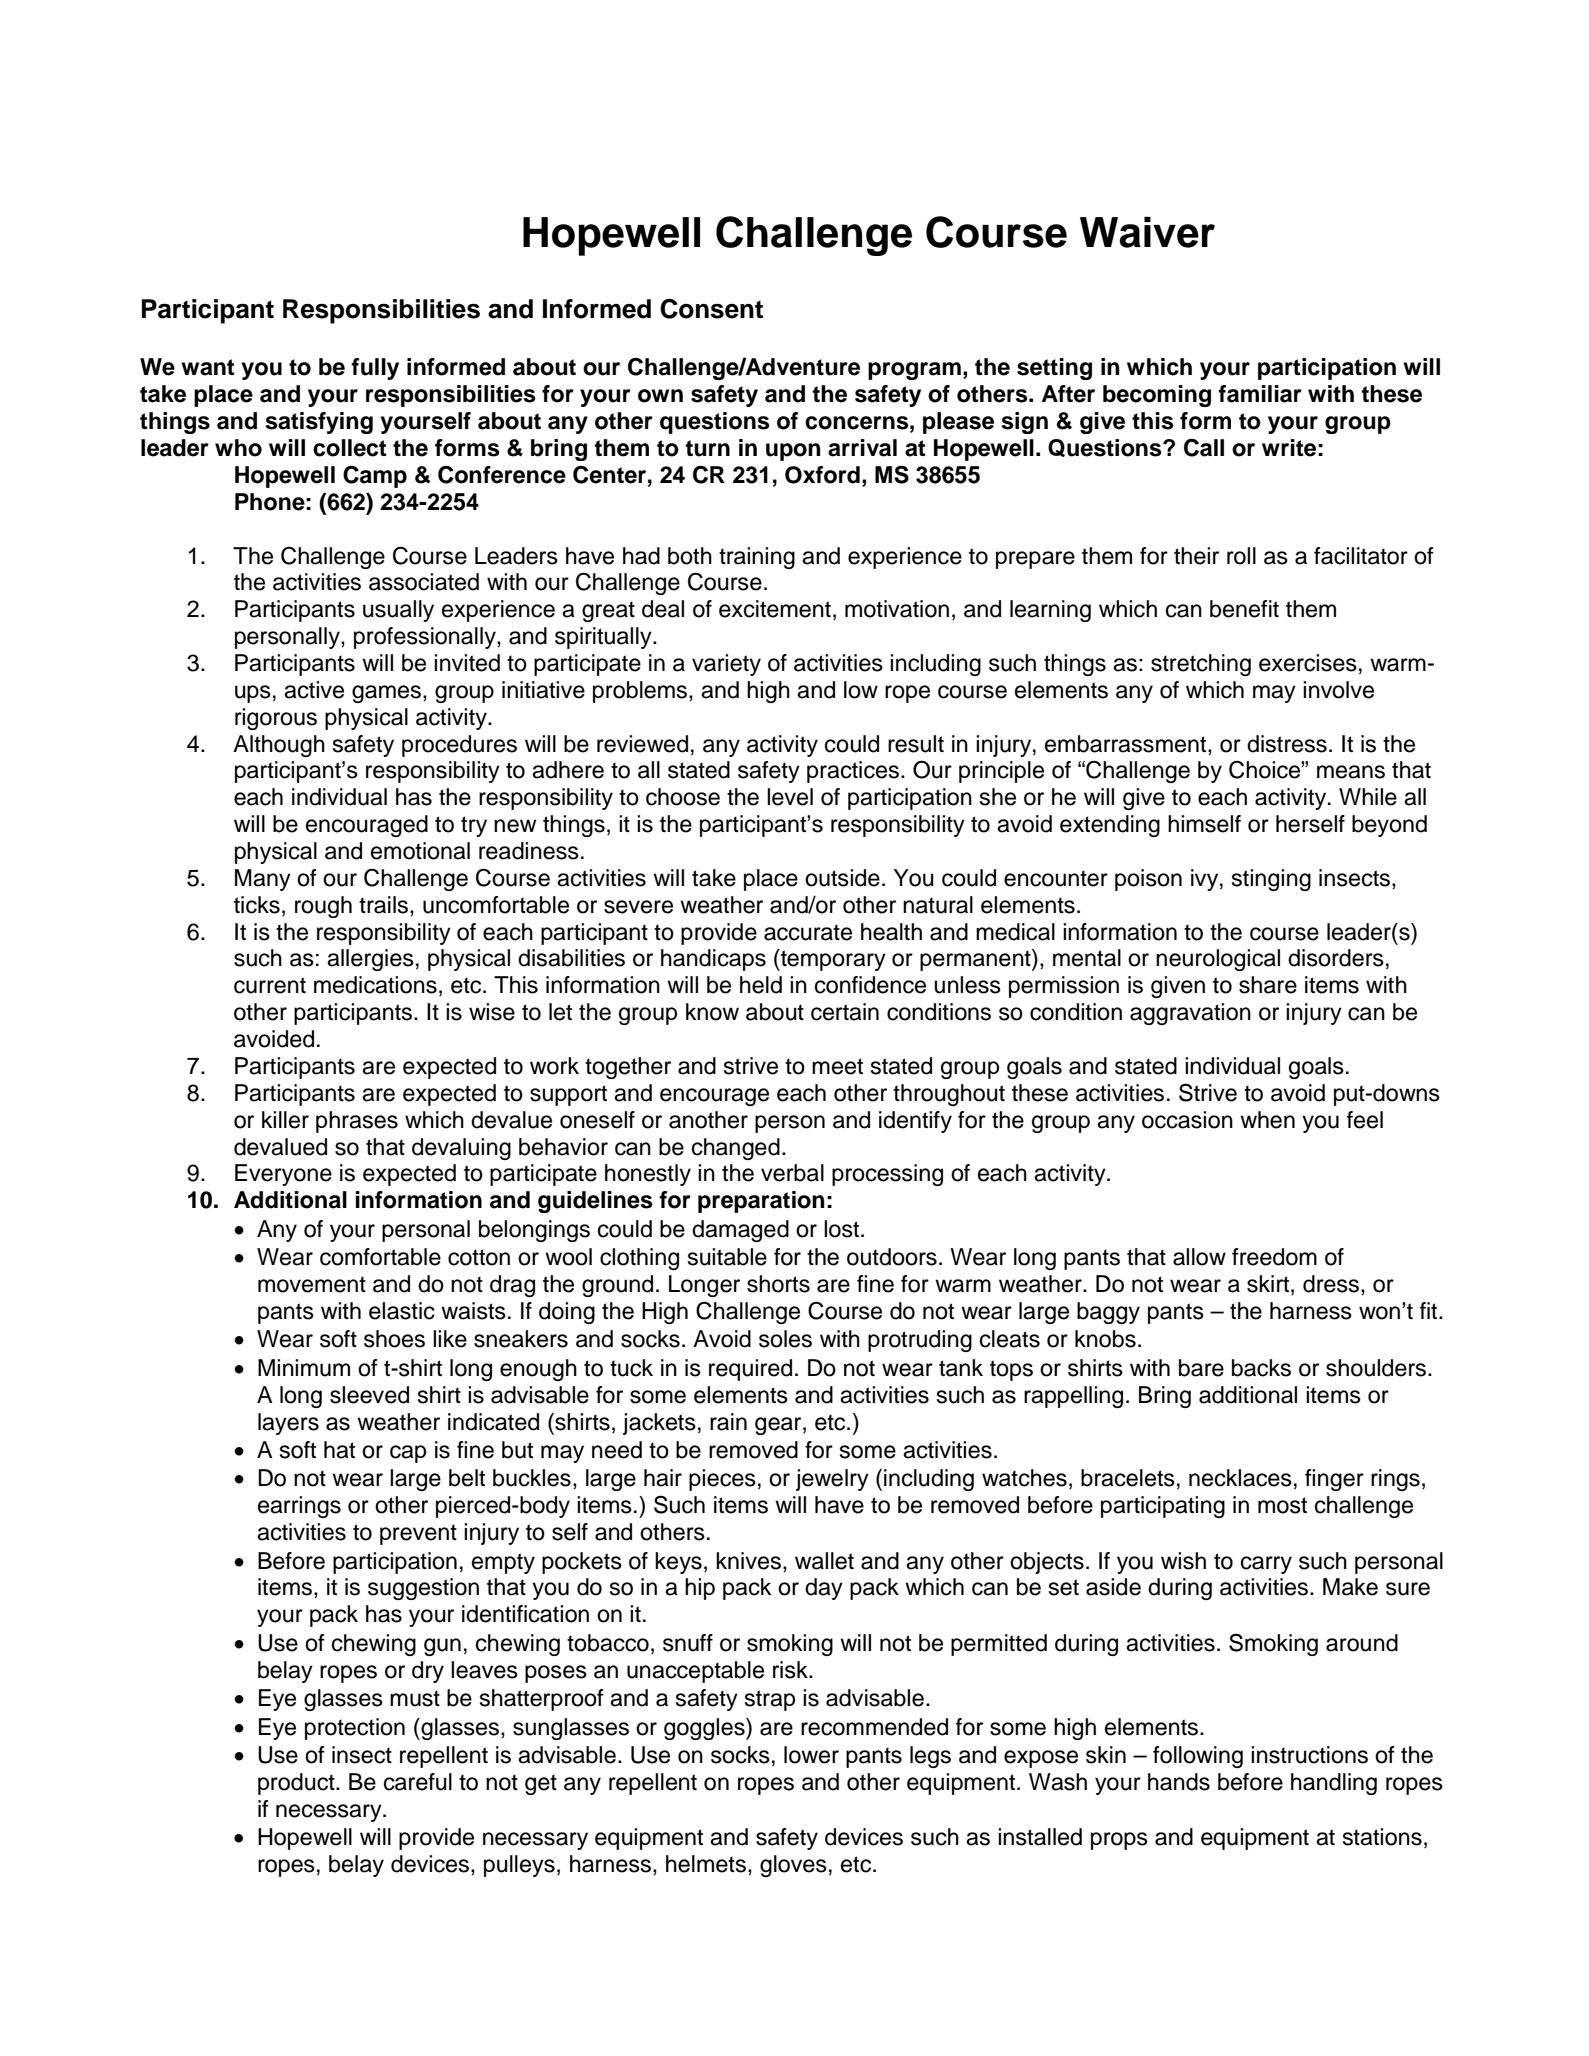 The image size is (1589, 2056). I want to click on meet, so click(837, 1066).
